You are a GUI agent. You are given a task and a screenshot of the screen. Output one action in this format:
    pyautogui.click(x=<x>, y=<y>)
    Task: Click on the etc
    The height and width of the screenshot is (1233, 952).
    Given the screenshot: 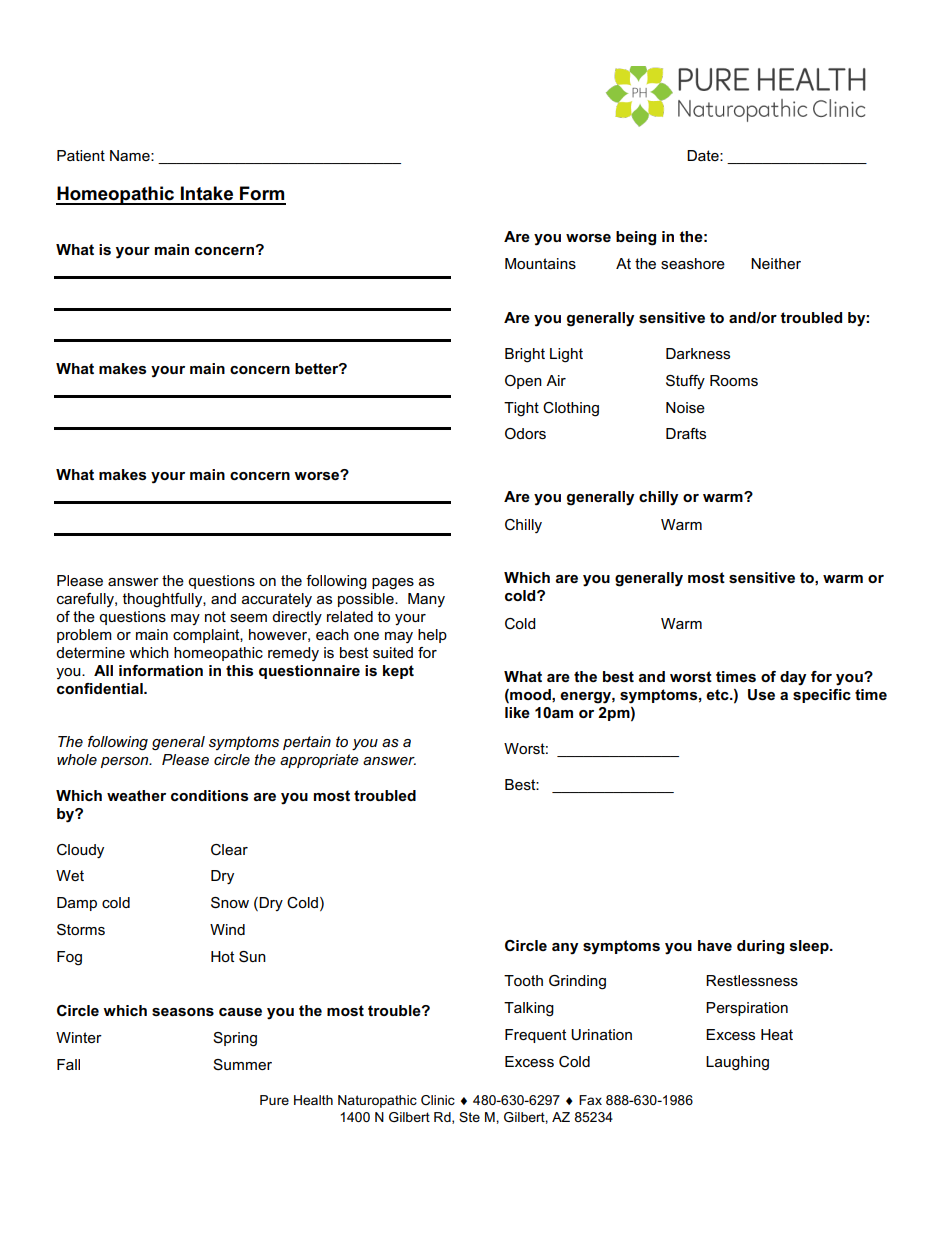 What is the action you would take?
    pyautogui.click(x=718, y=694)
